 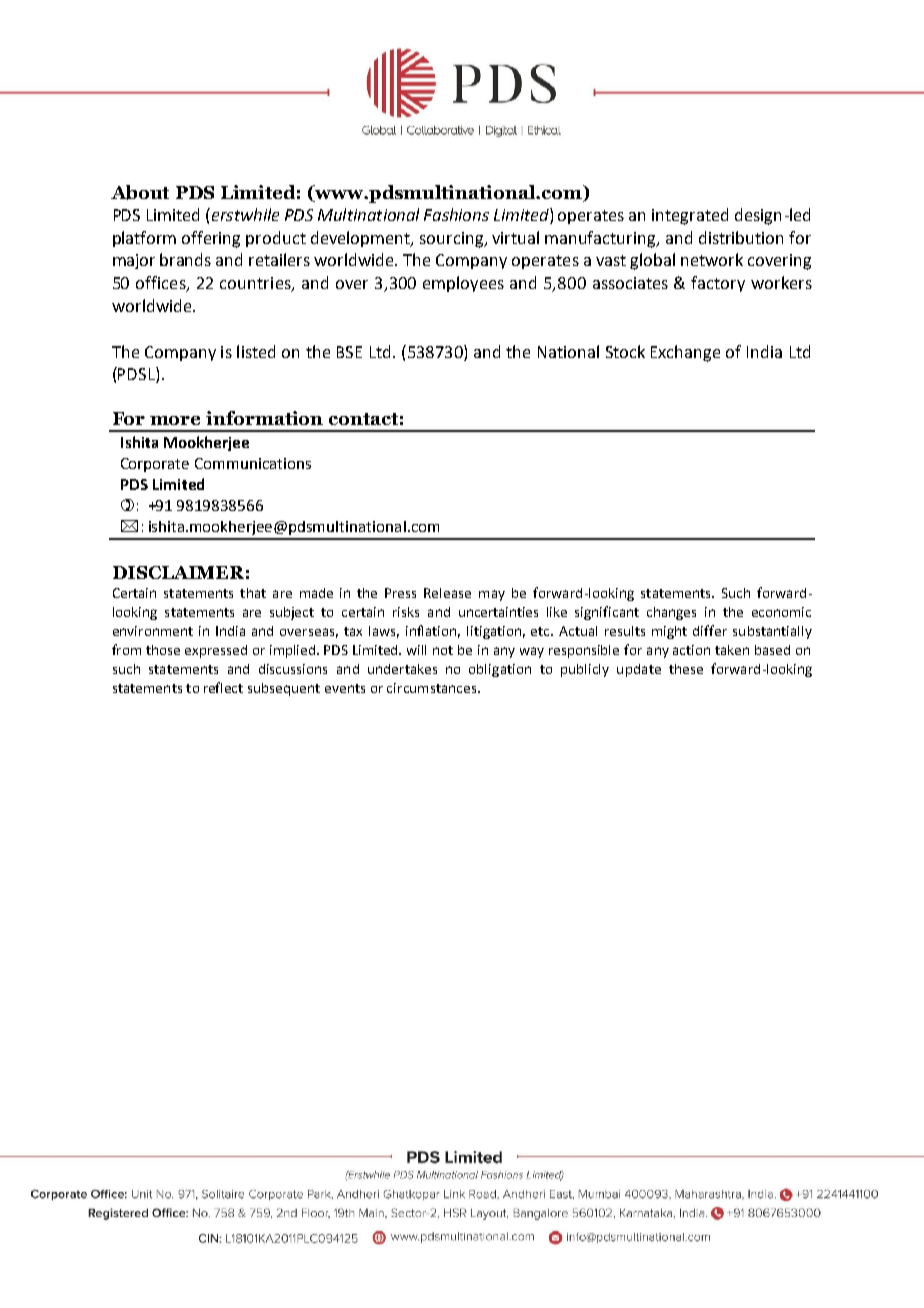 What do you see at coordinates (223, 687) in the page?
I see `reflect` at bounding box center [223, 687].
